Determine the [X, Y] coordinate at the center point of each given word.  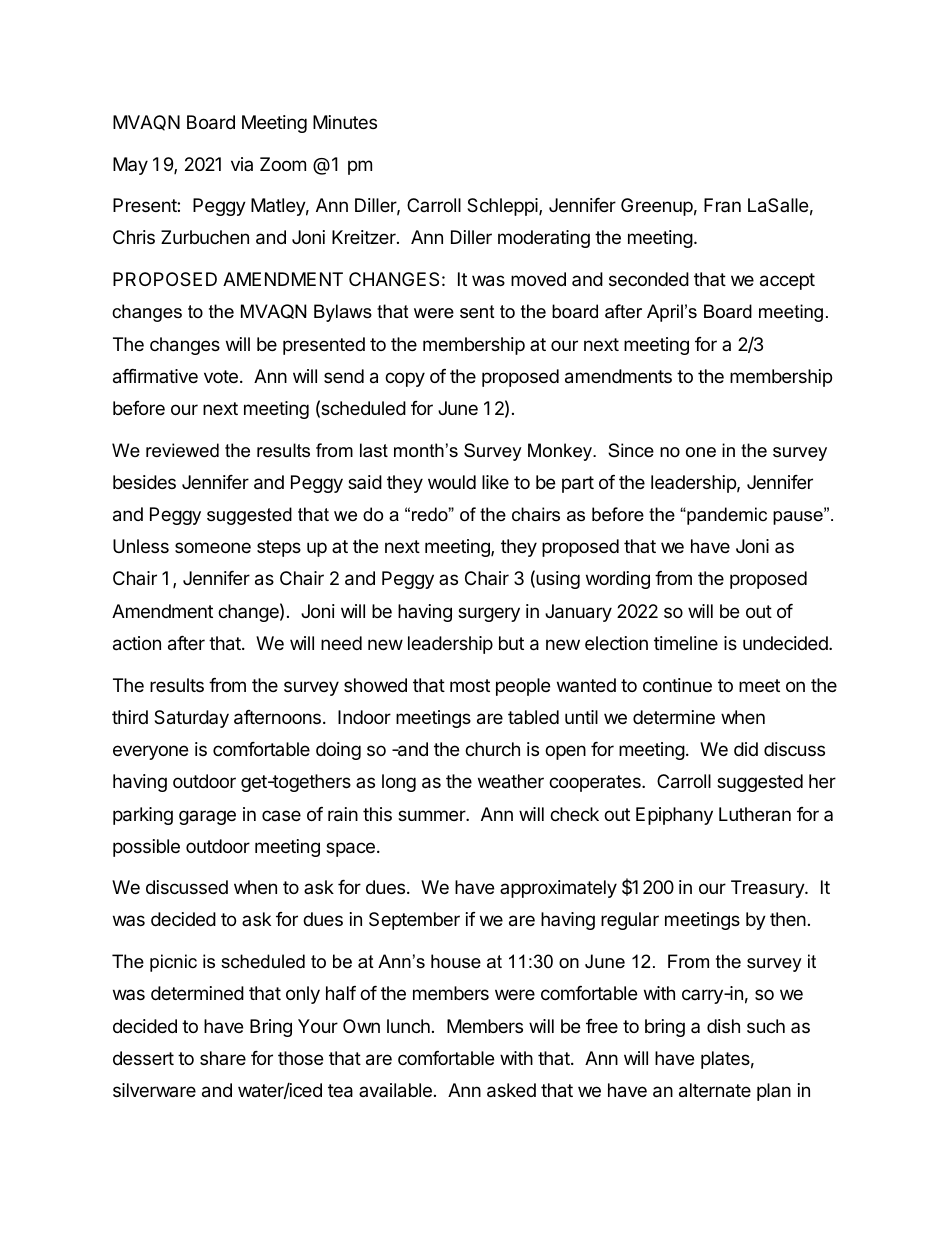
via [242, 164]
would [452, 482]
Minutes [345, 122]
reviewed [182, 450]
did [746, 749]
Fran [722, 205]
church [492, 749]
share [223, 1058]
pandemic [726, 516]
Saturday [191, 719]
